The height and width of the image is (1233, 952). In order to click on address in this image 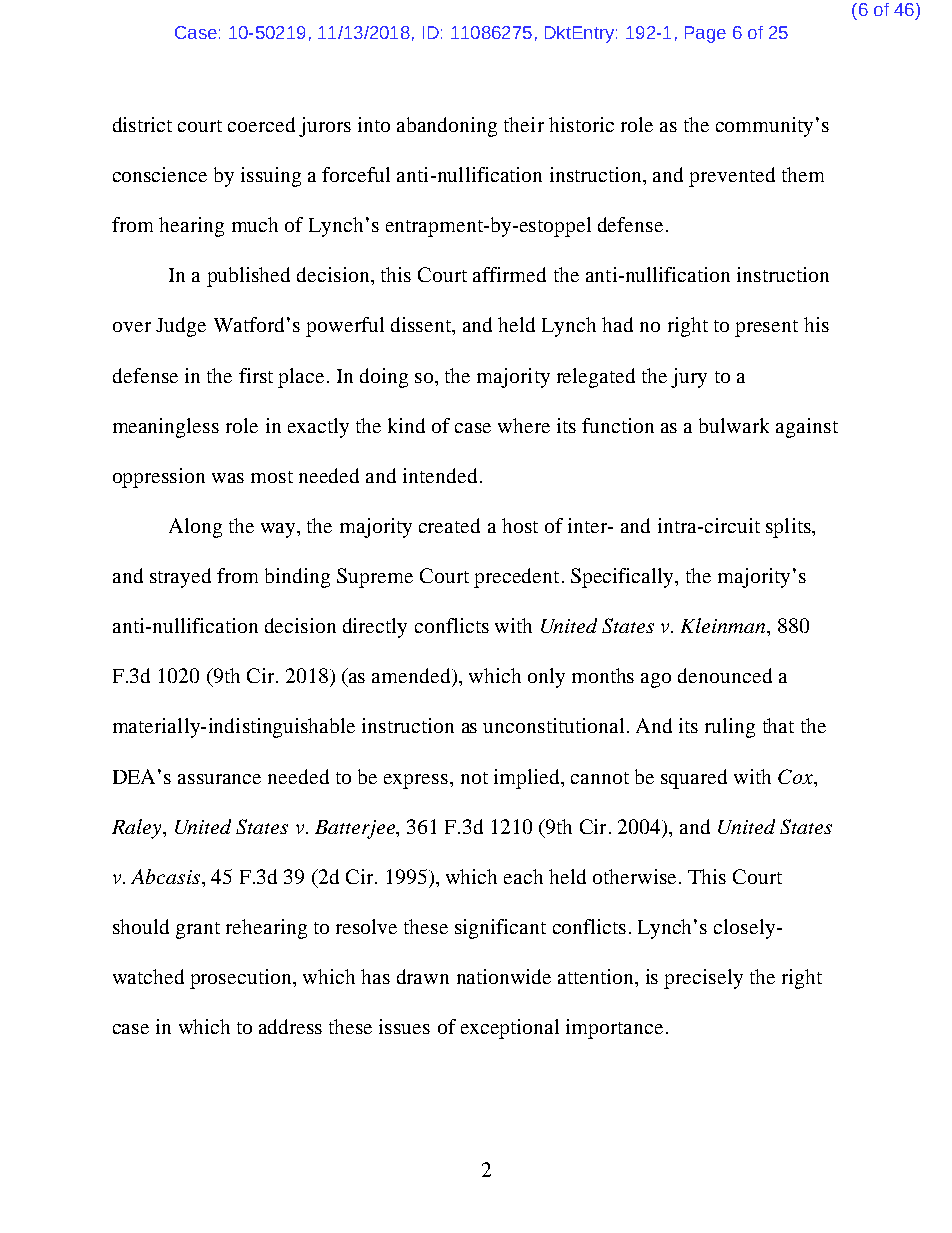, I will do `click(290, 1026)`.
